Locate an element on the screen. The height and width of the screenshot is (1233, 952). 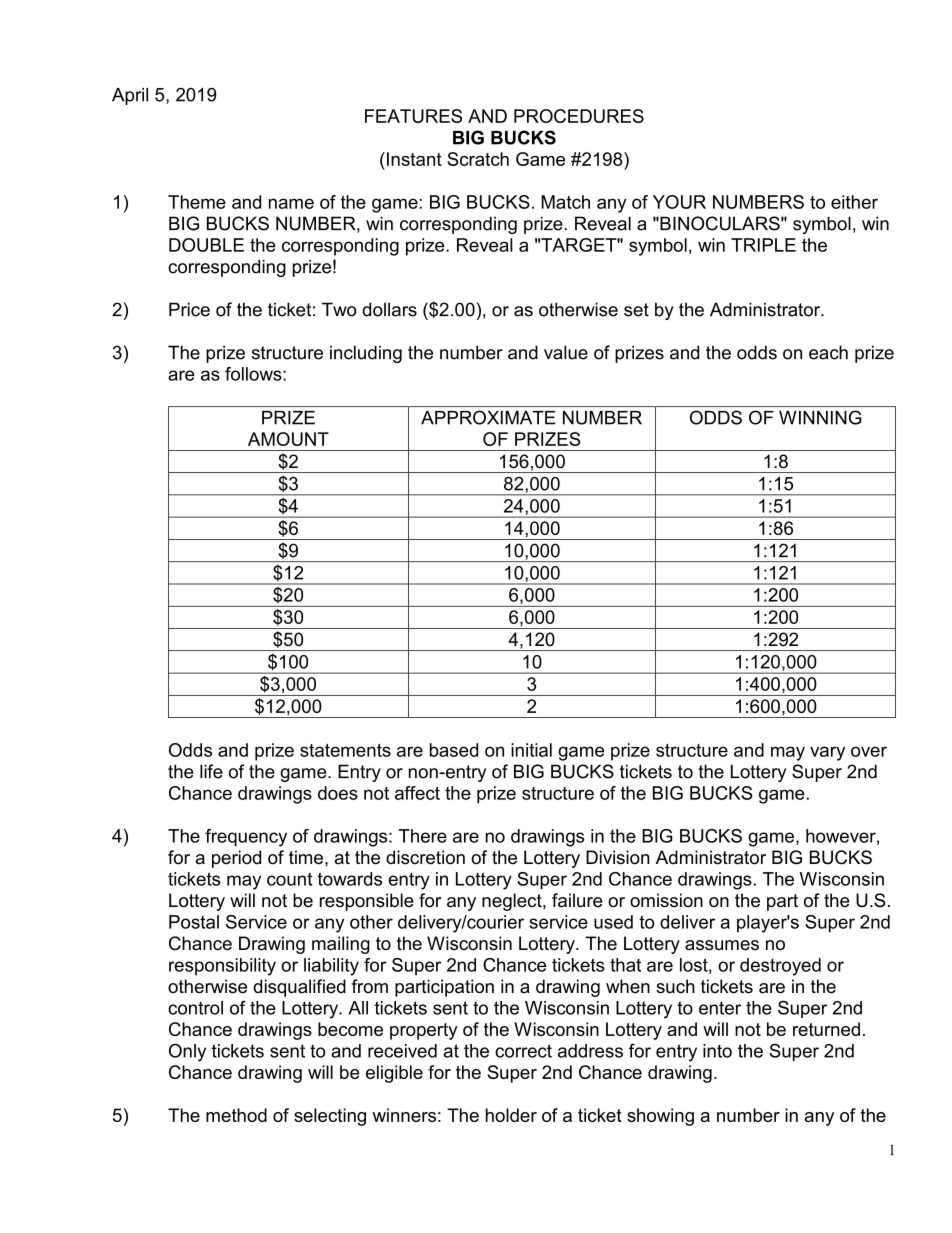
vary is located at coordinates (827, 753).
